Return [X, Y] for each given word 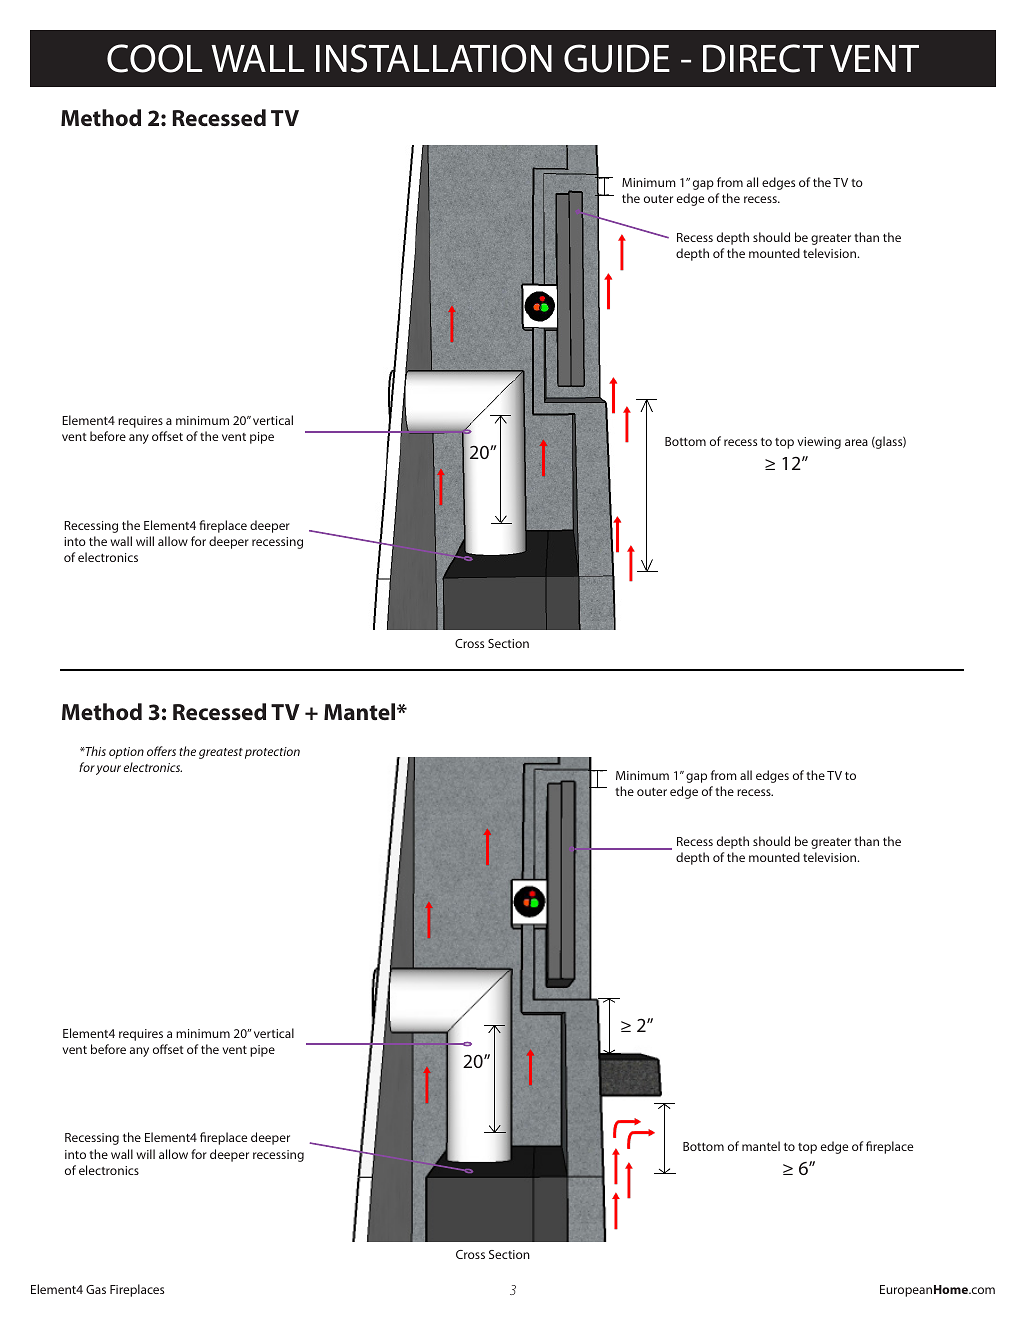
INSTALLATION [434, 58]
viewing [819, 443]
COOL [154, 58]
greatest [221, 753]
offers [161, 751]
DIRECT [763, 58]
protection [272, 753]
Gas [96, 1289]
